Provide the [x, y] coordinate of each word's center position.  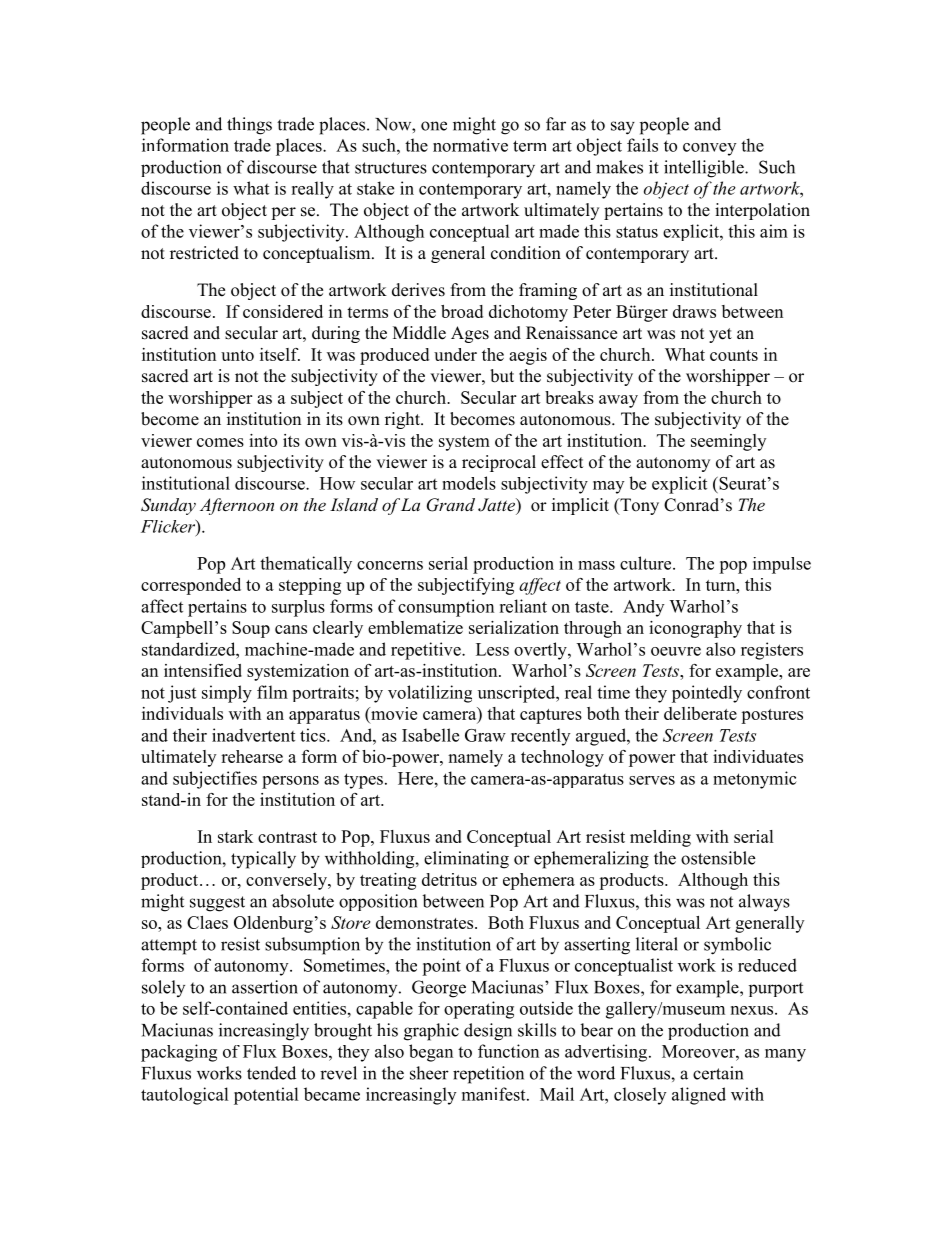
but [502, 376]
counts [734, 355]
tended [271, 1073]
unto [237, 355]
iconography [695, 629]
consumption [446, 608]
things [249, 126]
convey [709, 149]
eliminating [466, 860]
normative [470, 145]
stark [235, 836]
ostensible [718, 858]
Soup [251, 629]
